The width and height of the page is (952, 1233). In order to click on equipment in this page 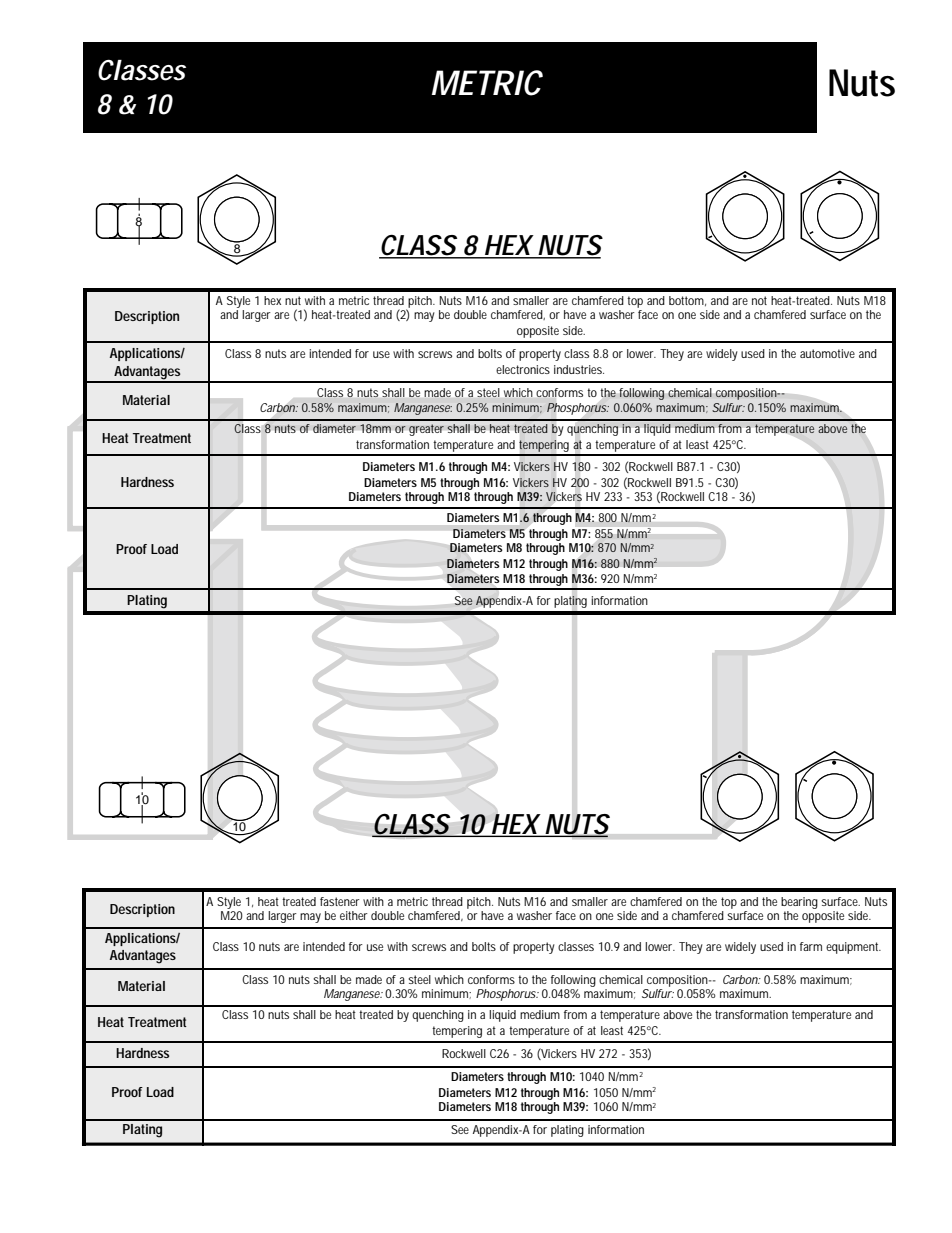, I will do `click(853, 948)`.
